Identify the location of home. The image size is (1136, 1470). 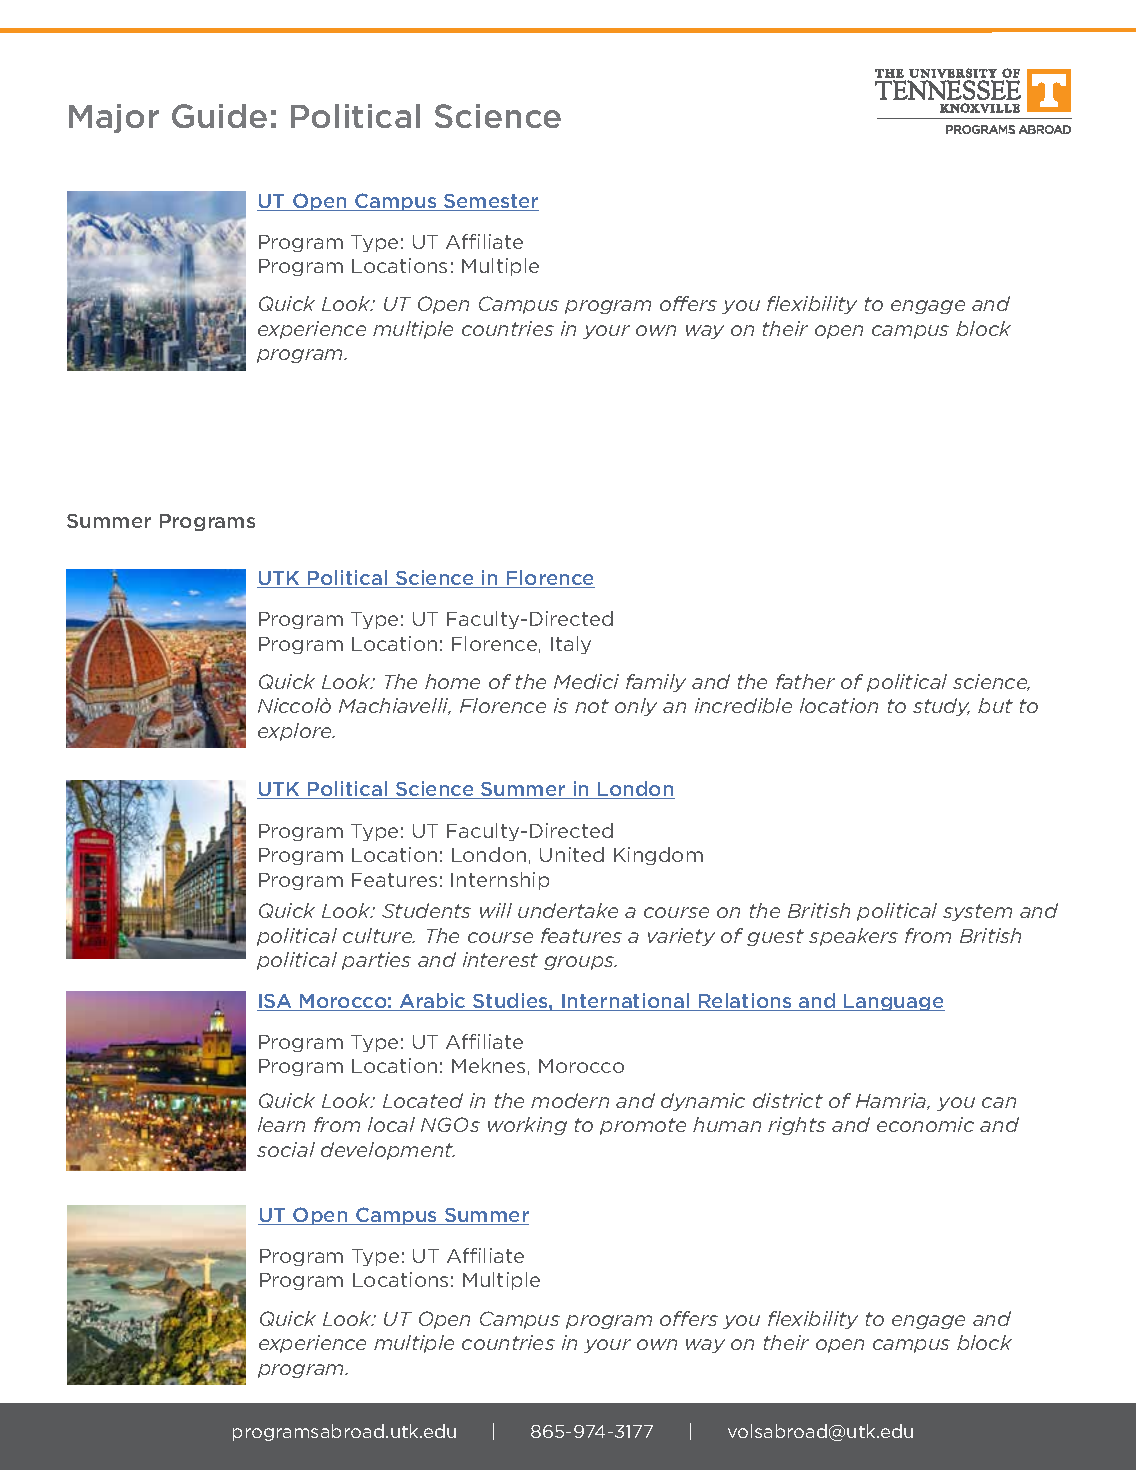
(452, 681).
